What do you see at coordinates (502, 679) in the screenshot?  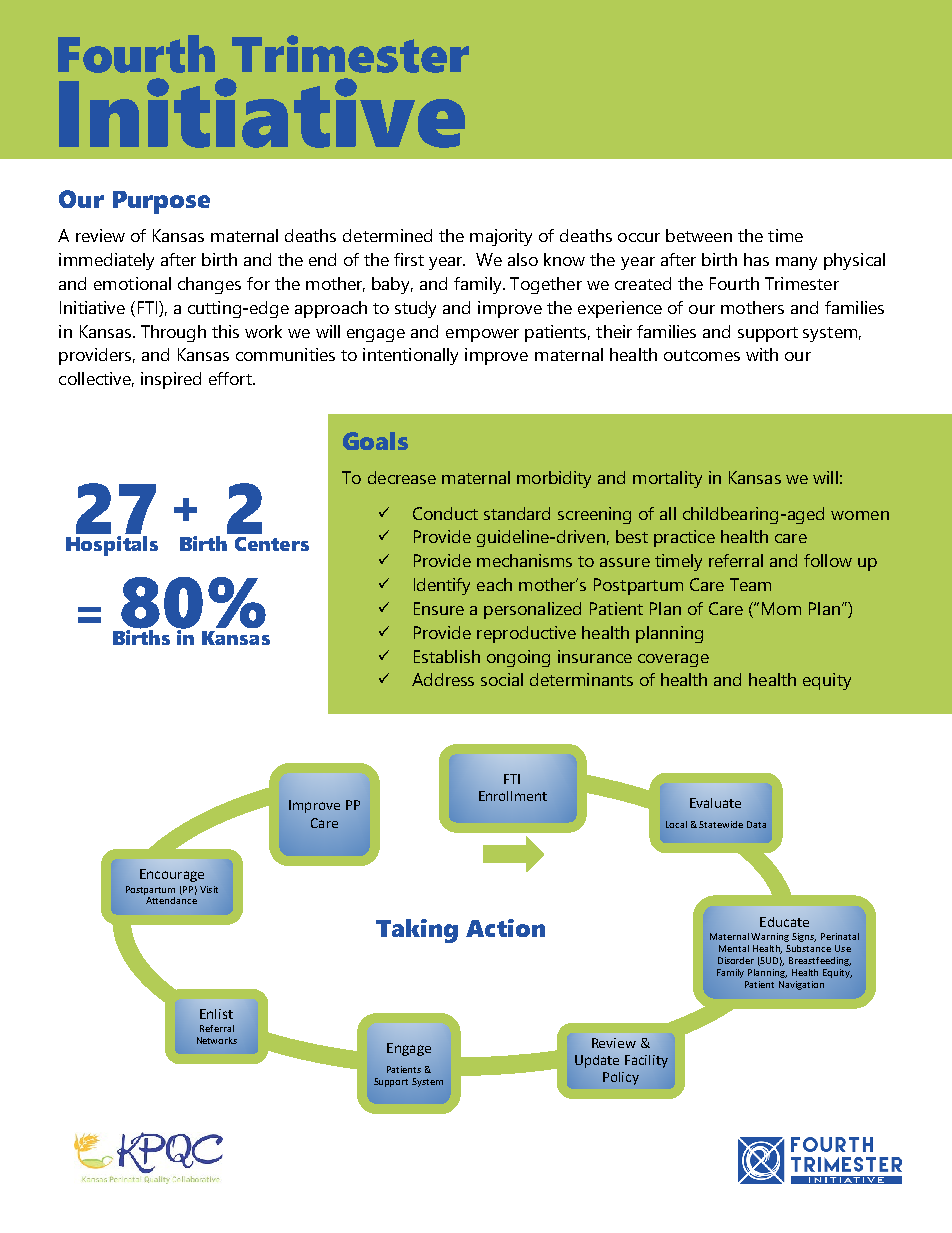 I see `social` at bounding box center [502, 679].
